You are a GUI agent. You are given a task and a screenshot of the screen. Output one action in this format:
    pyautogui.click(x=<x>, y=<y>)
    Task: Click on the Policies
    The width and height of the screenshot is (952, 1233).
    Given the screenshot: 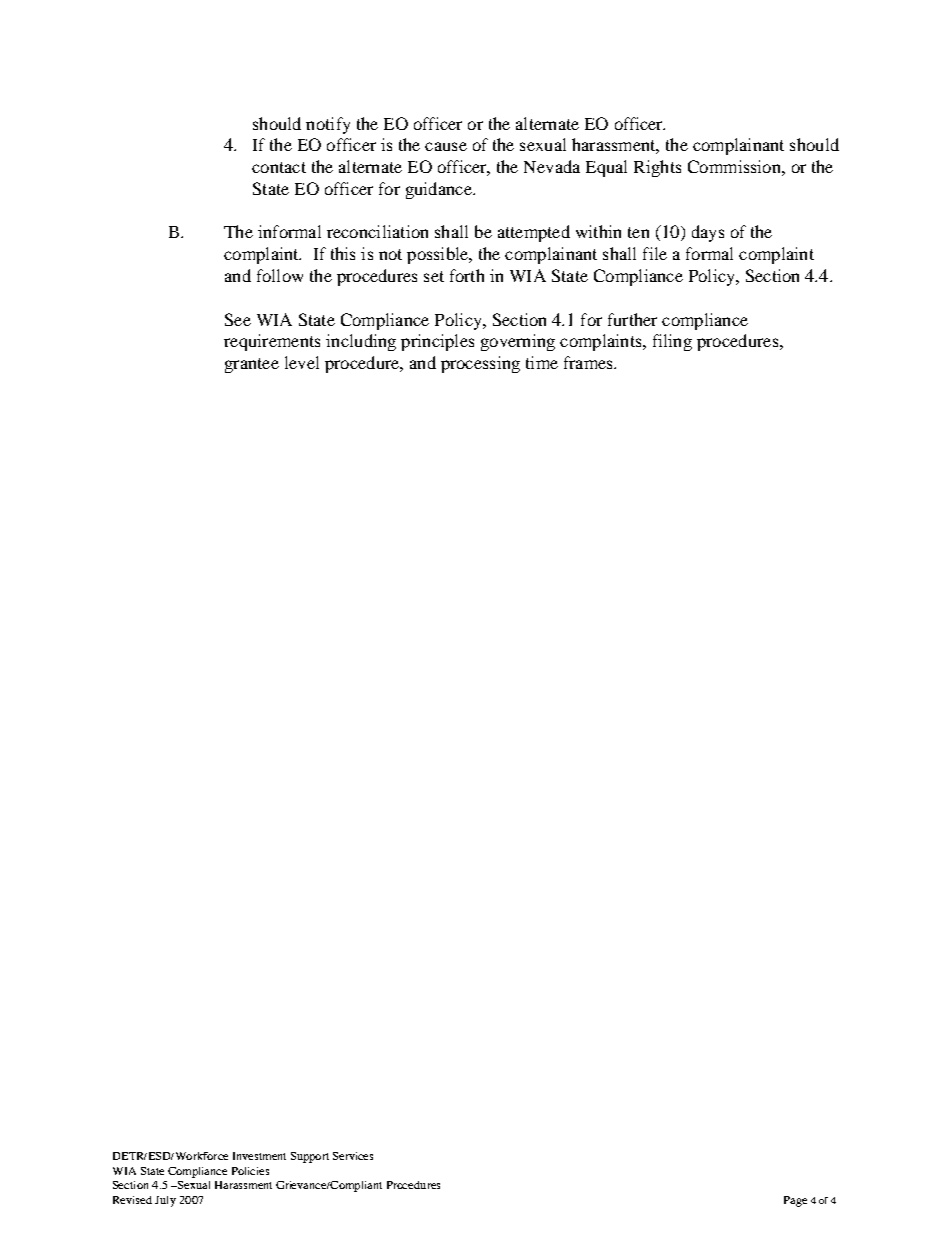 What is the action you would take?
    pyautogui.click(x=250, y=1171)
